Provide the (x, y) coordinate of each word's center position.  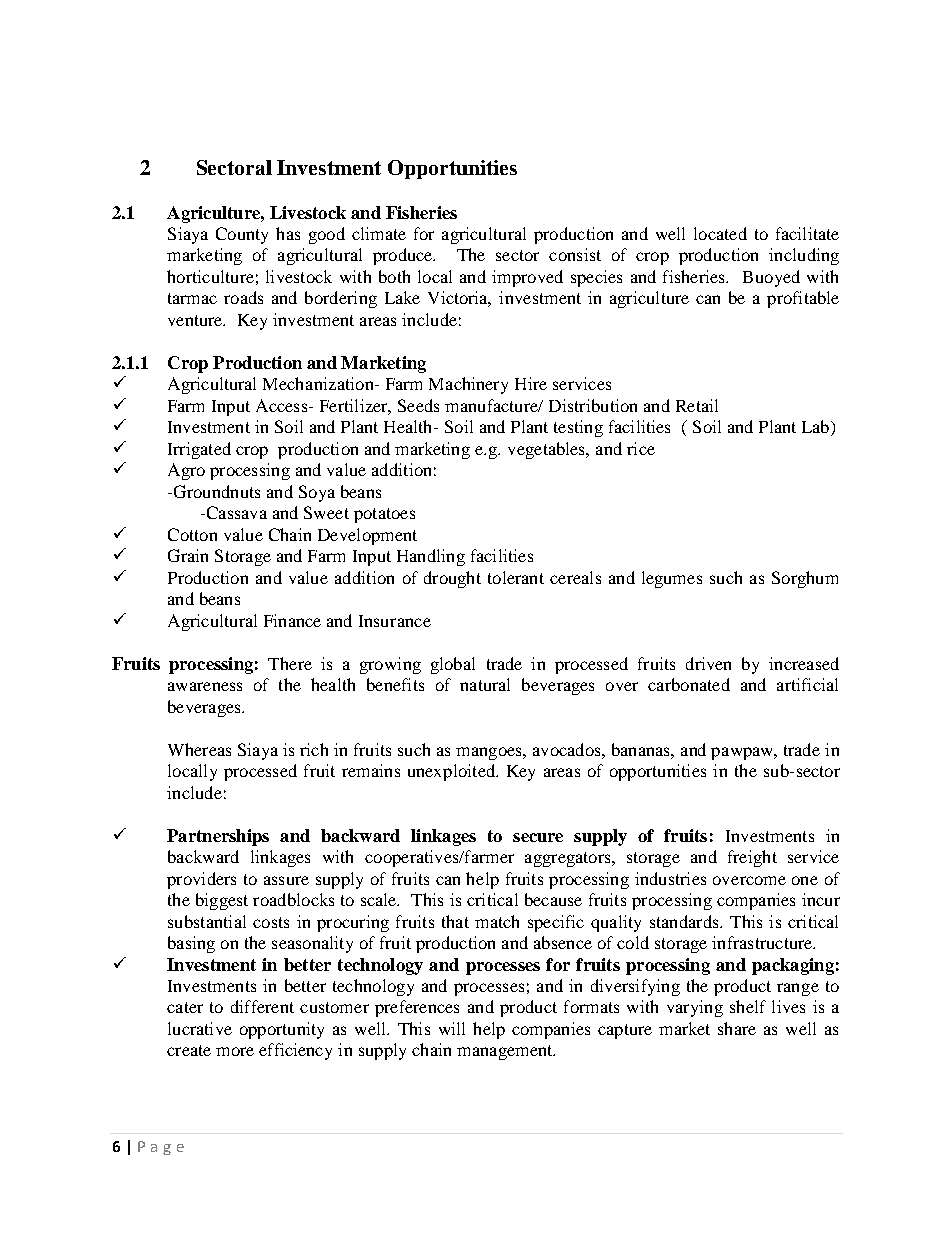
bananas (642, 749)
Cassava (235, 512)
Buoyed (771, 278)
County (242, 235)
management (506, 1052)
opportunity (282, 1030)
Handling (431, 557)
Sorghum (805, 579)
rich (314, 749)
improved (527, 278)
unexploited (452, 772)
